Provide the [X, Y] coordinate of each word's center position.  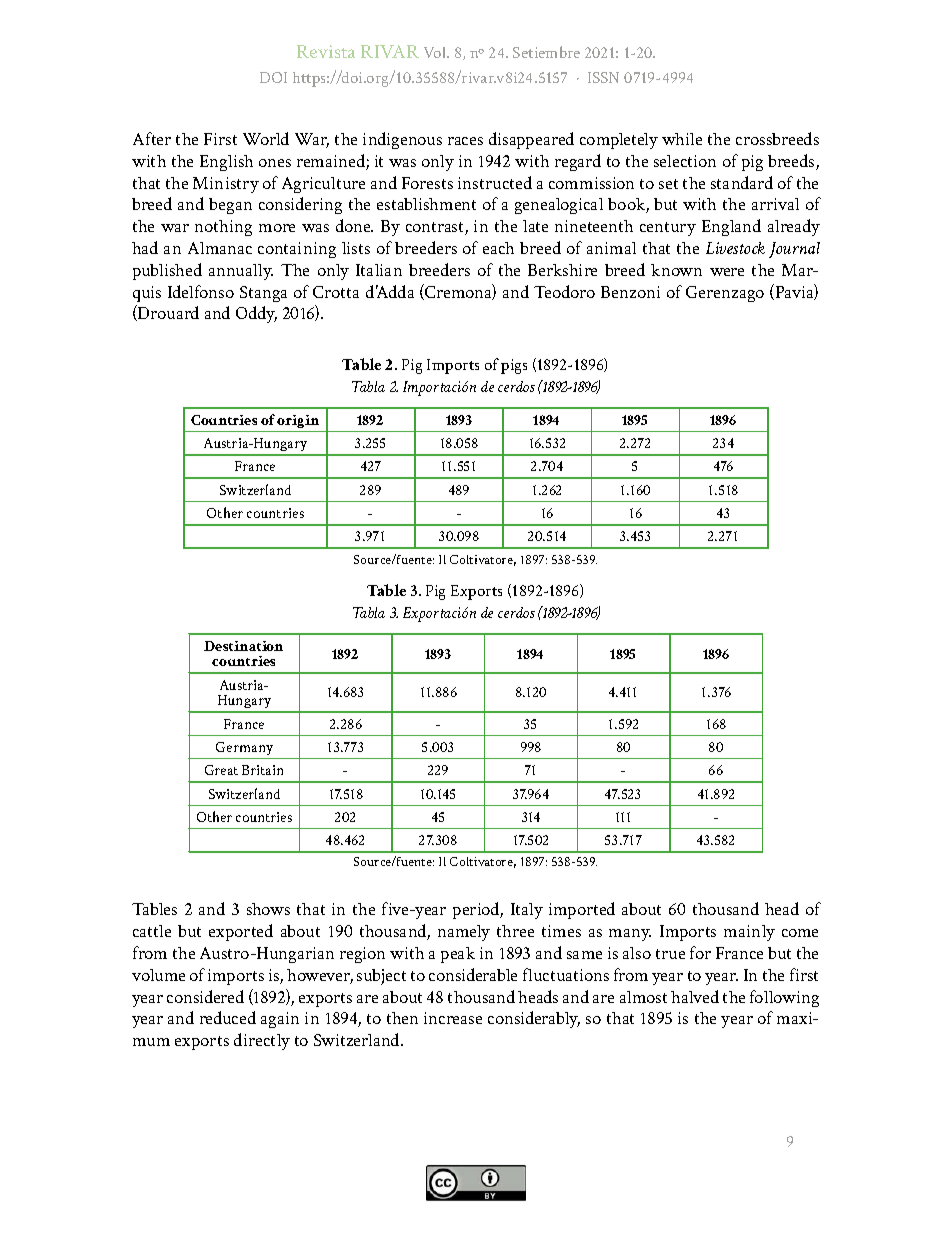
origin [298, 421]
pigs [514, 366]
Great [221, 770]
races [465, 141]
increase [453, 1018]
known [676, 270]
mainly [749, 933]
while [682, 139]
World [266, 138]
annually [241, 272]
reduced [228, 1017]
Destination [243, 646]
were [727, 272]
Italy [527, 911]
